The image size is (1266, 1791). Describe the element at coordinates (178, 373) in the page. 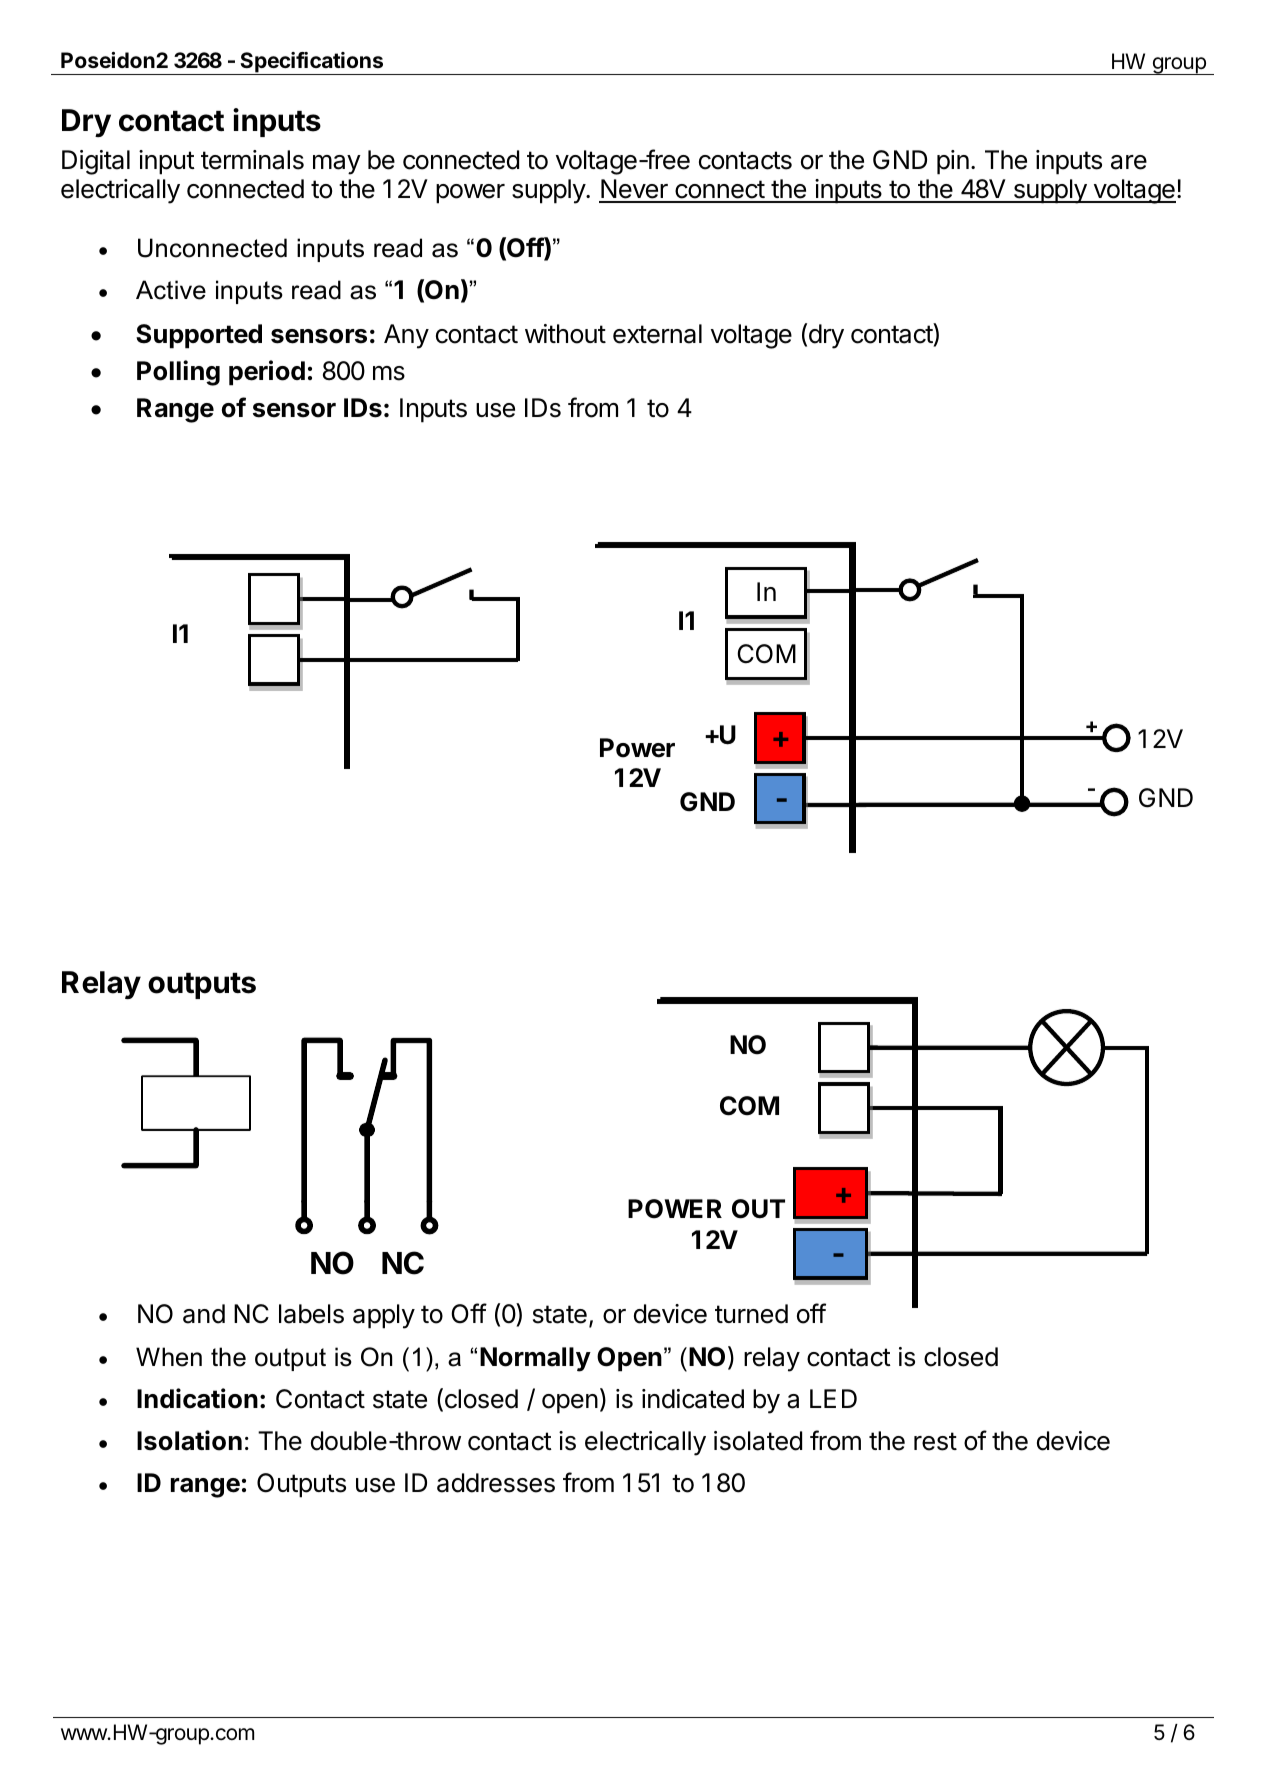

I see `Polling` at that location.
